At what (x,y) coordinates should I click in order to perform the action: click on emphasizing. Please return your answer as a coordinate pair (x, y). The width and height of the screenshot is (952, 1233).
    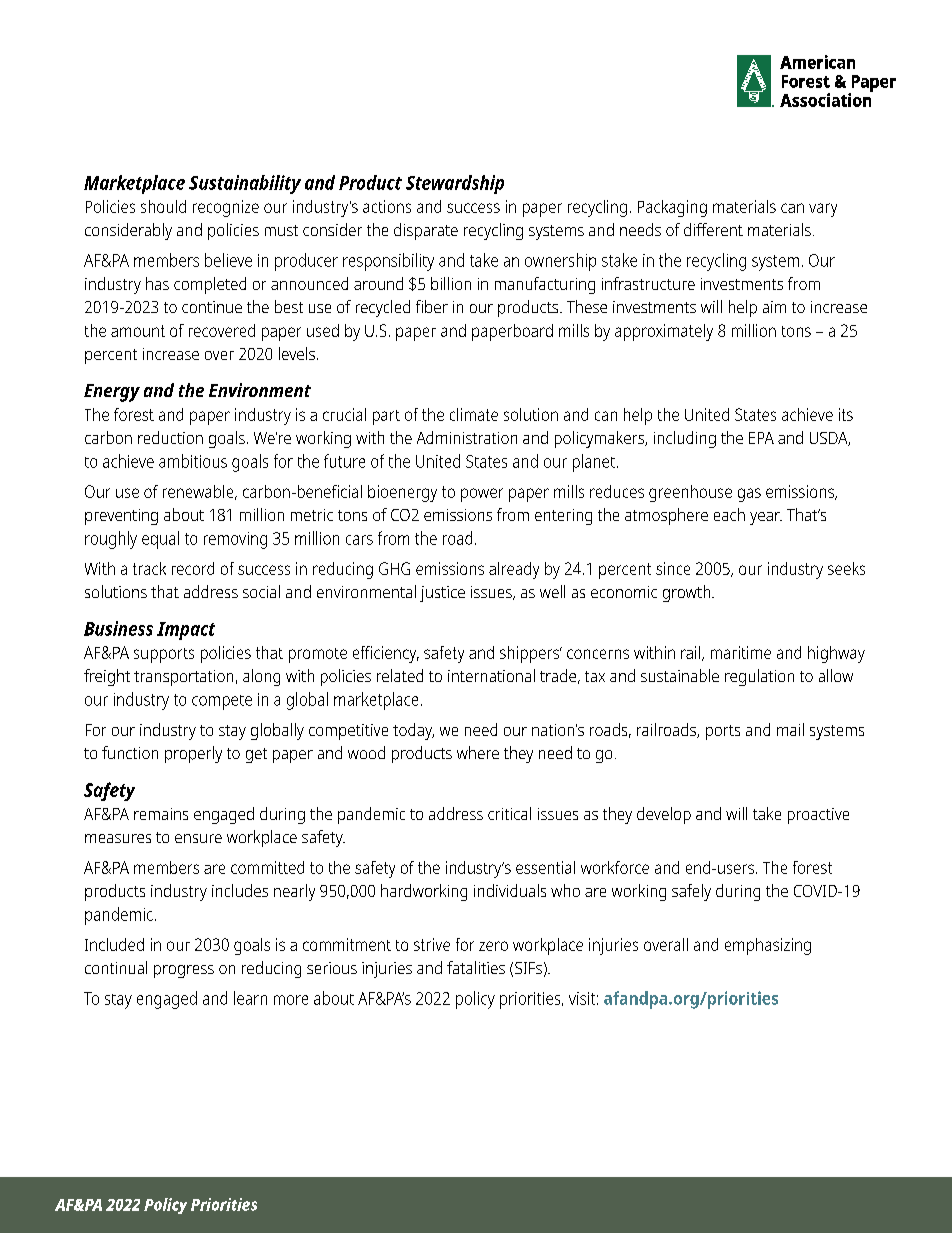
    Looking at the image, I should click on (768, 946).
